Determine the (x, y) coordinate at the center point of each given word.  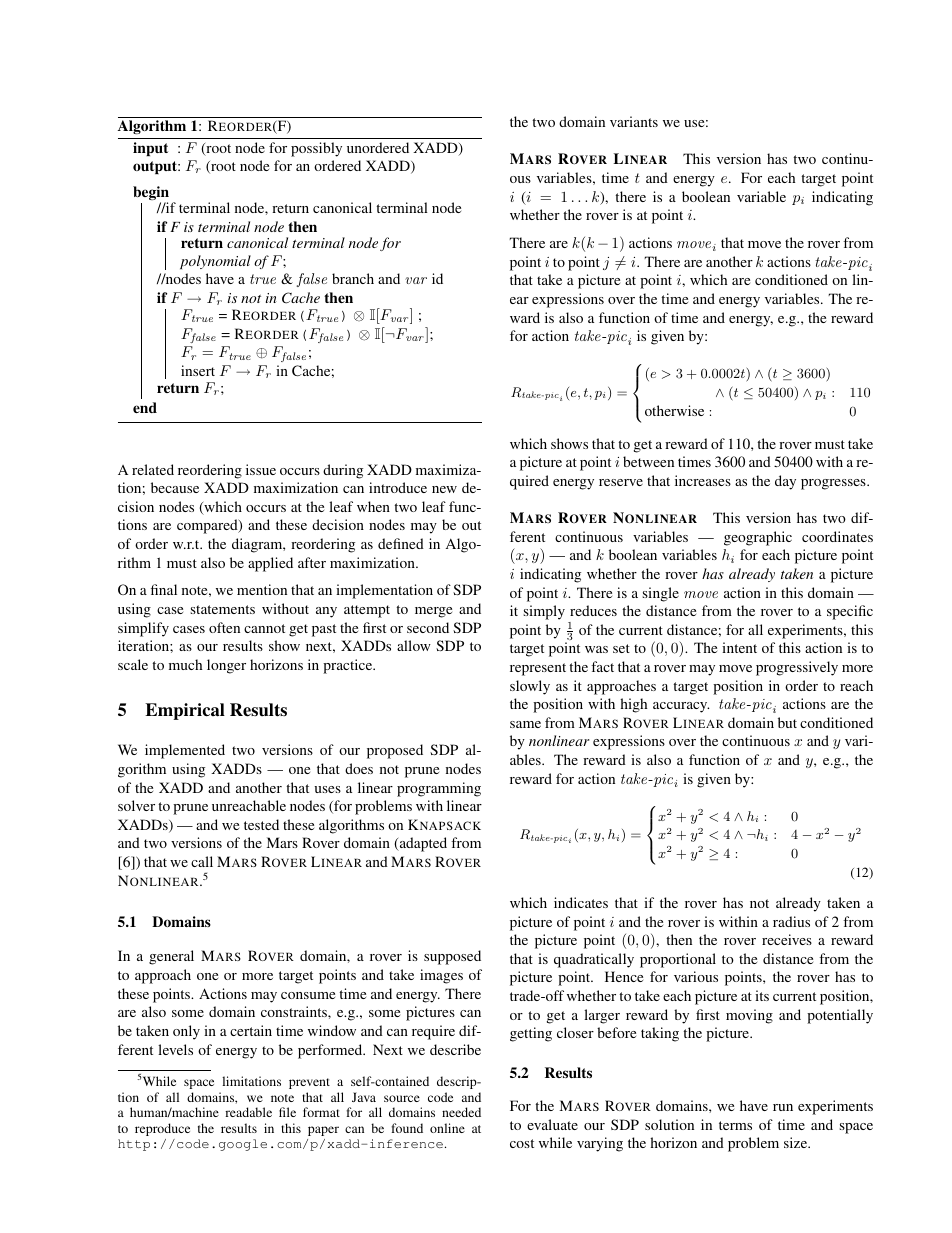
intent (739, 647)
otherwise (674, 410)
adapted (422, 844)
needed (461, 1112)
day (785, 482)
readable (248, 1112)
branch (353, 278)
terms (735, 1125)
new (444, 489)
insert (198, 370)
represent (538, 669)
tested (261, 824)
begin (151, 194)
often (224, 627)
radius (791, 921)
